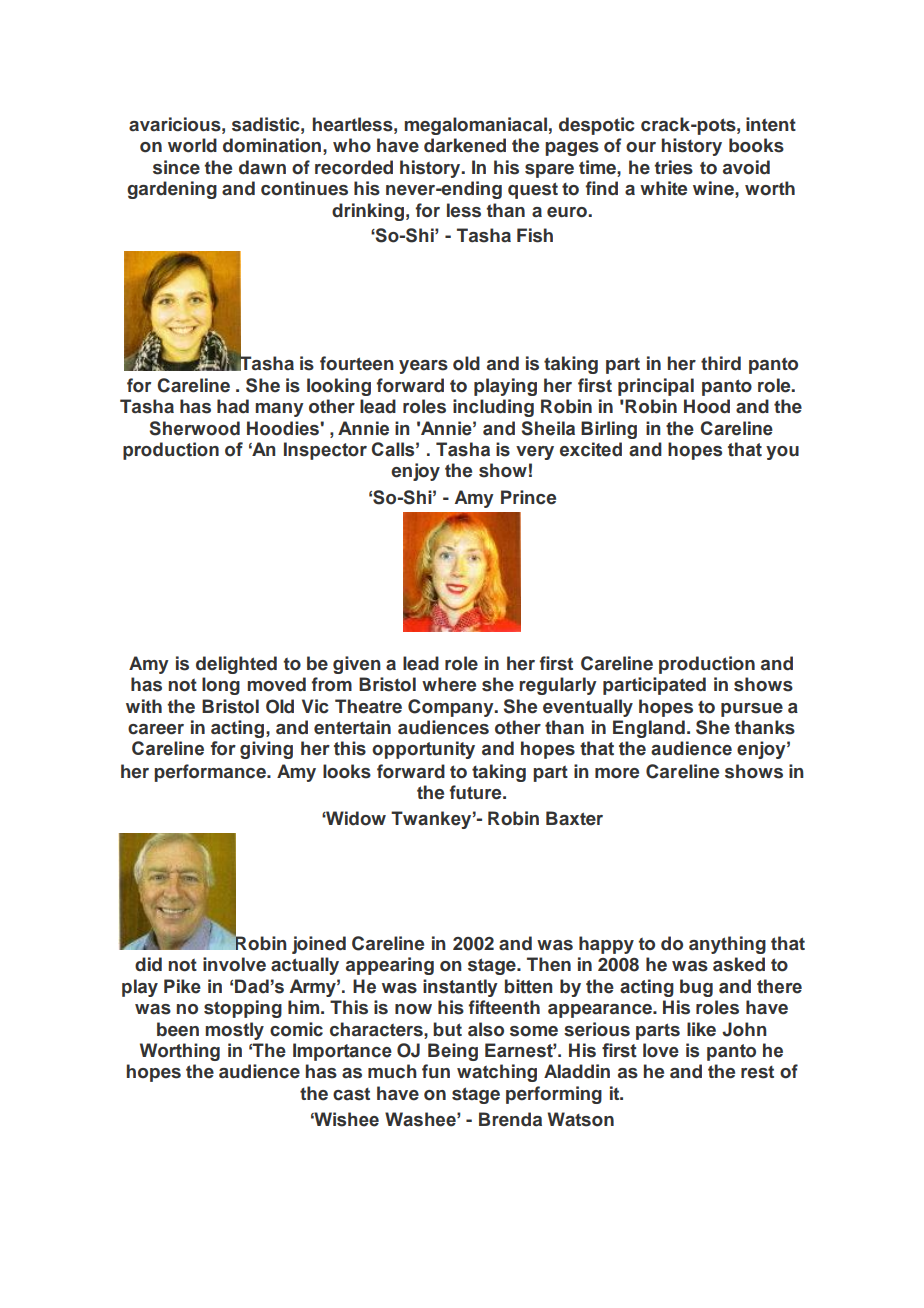 The width and height of the page is (924, 1308). What do you see at coordinates (673, 167) in the page?
I see `tries` at bounding box center [673, 167].
